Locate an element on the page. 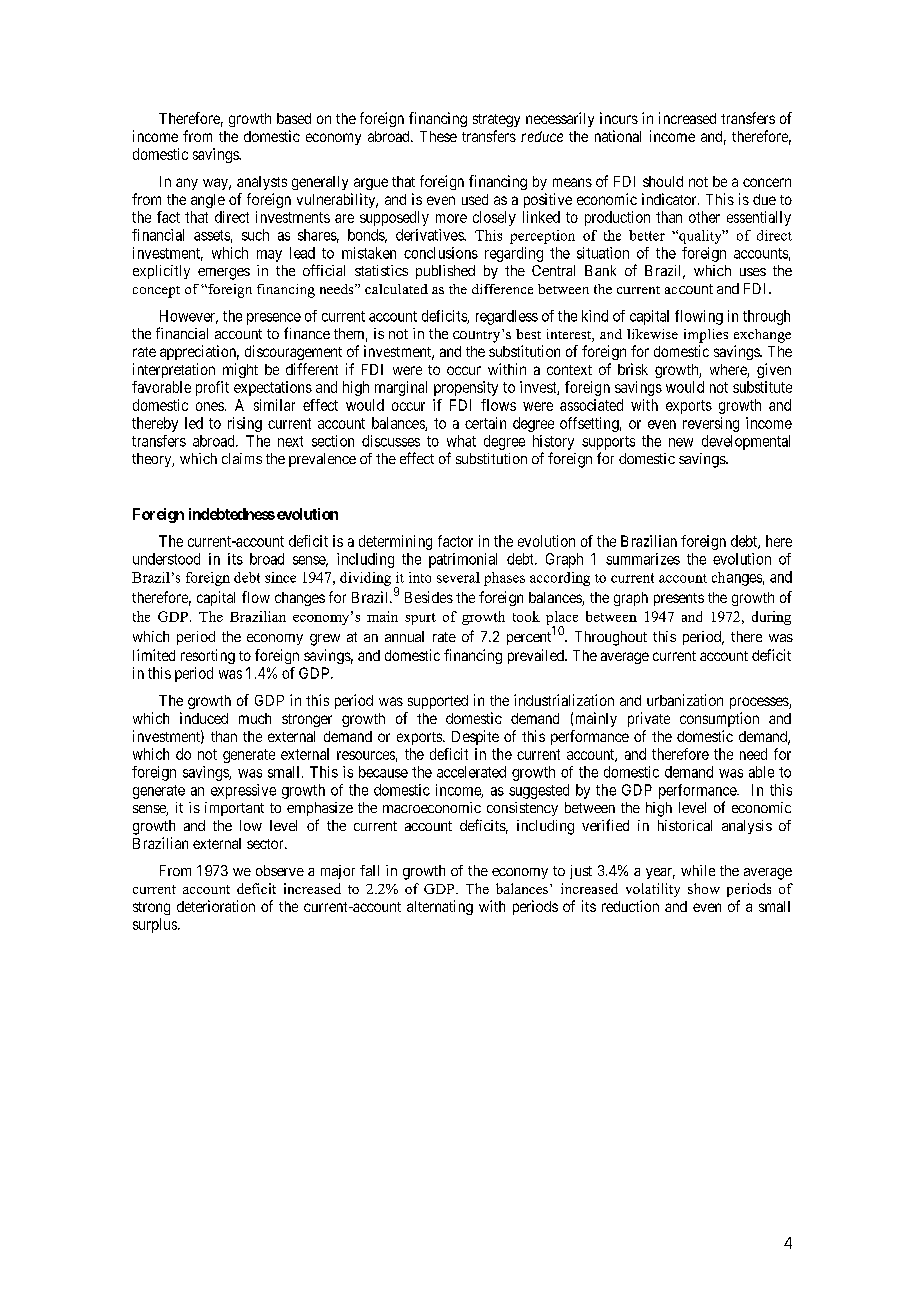  induced is located at coordinates (204, 718).
